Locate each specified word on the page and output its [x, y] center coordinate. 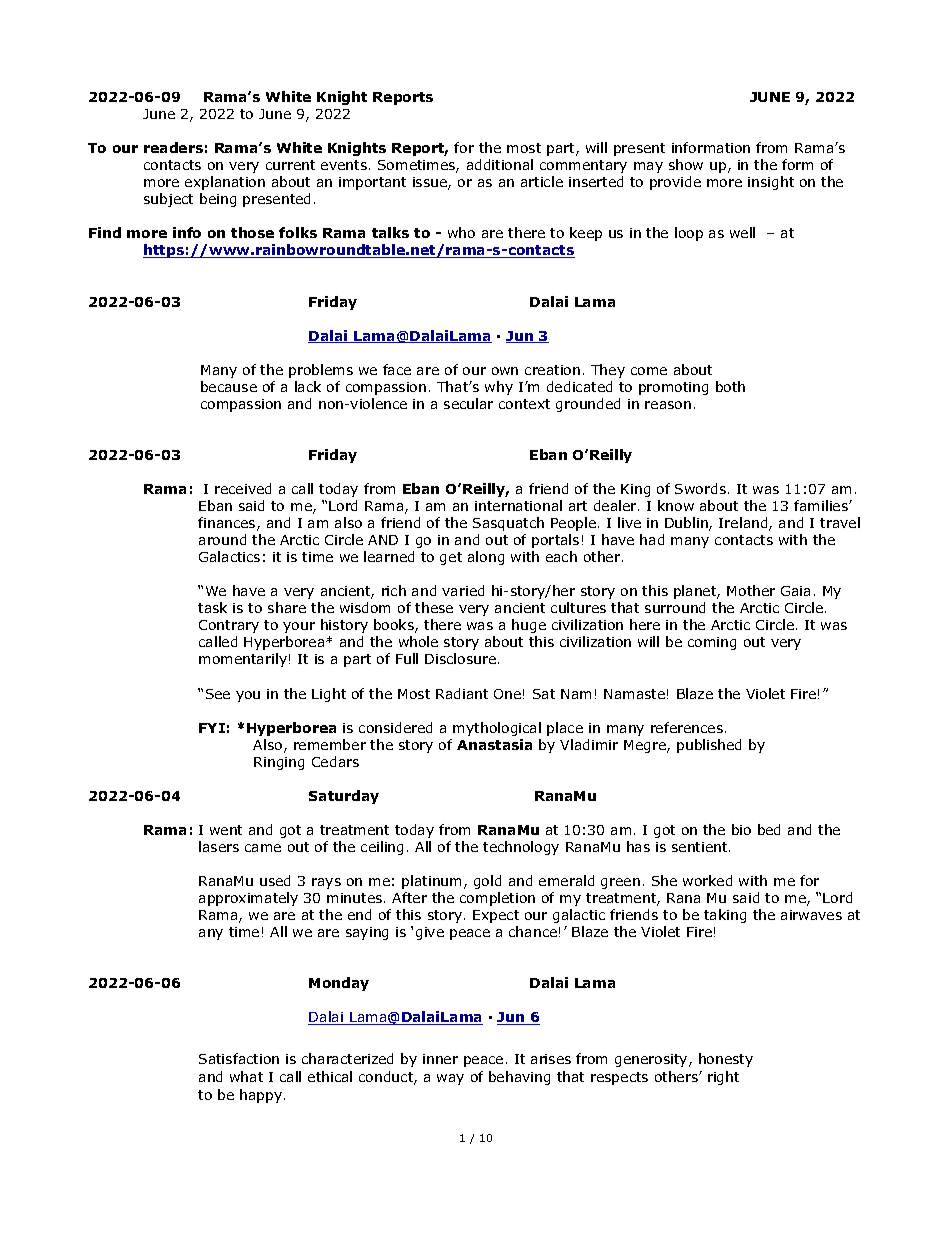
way [450, 1079]
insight [771, 183]
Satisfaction [239, 1058]
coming [712, 643]
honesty [726, 1060]
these [434, 607]
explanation [225, 183]
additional [500, 164]
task [212, 607]
